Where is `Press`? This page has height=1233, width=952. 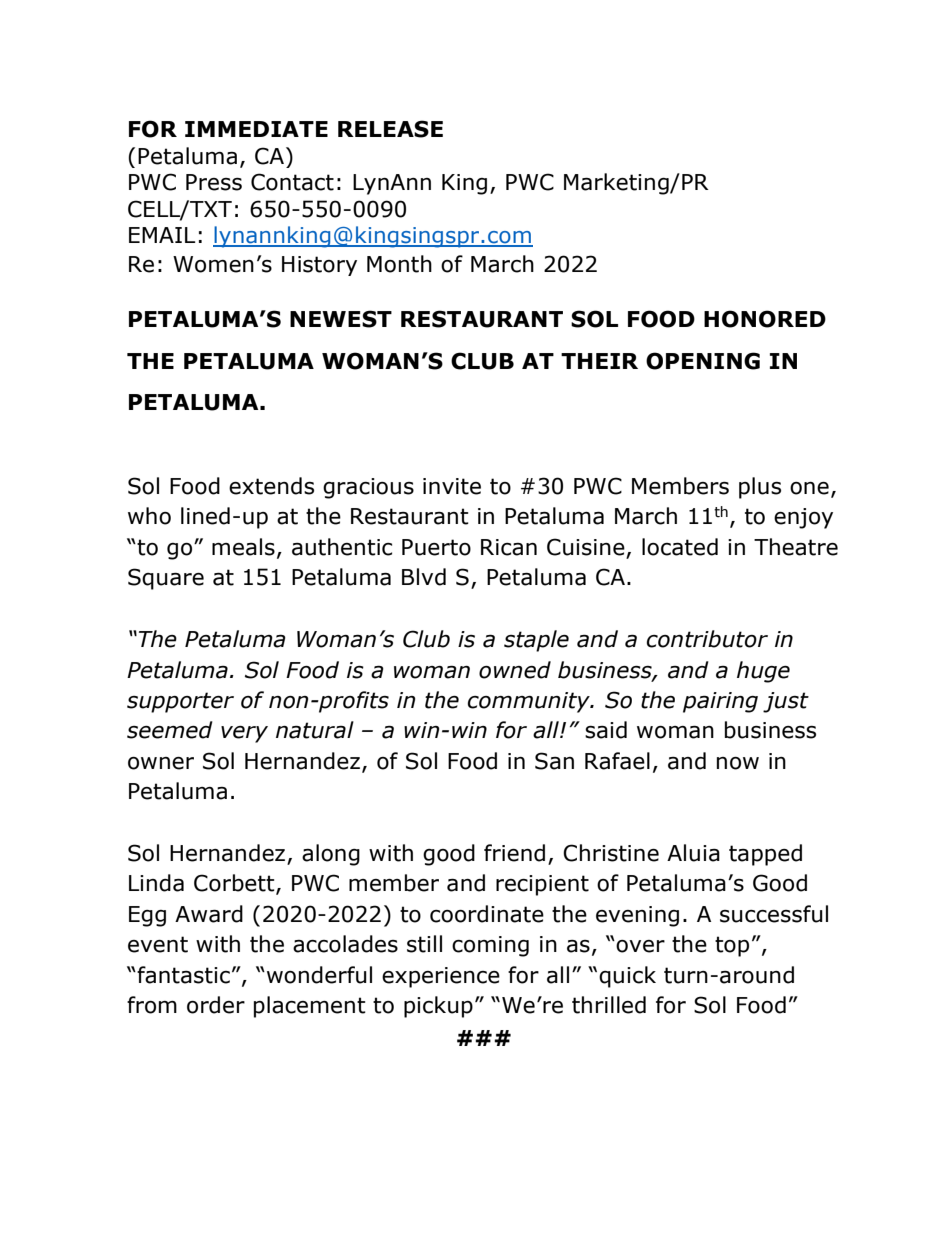 Press is located at coordinates (214, 182).
